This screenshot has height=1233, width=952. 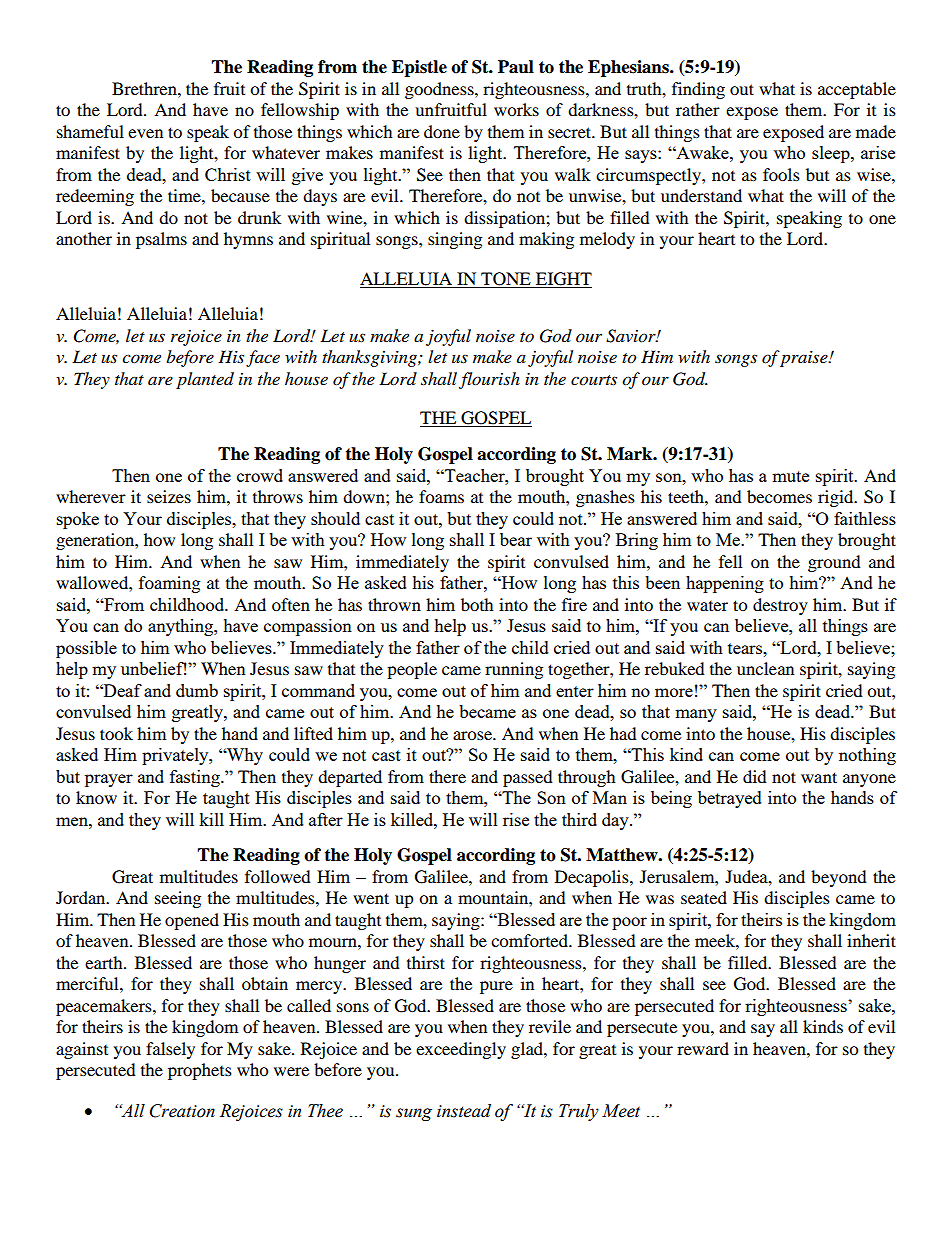 What do you see at coordinates (703, 1048) in the screenshot?
I see `reward` at bounding box center [703, 1048].
